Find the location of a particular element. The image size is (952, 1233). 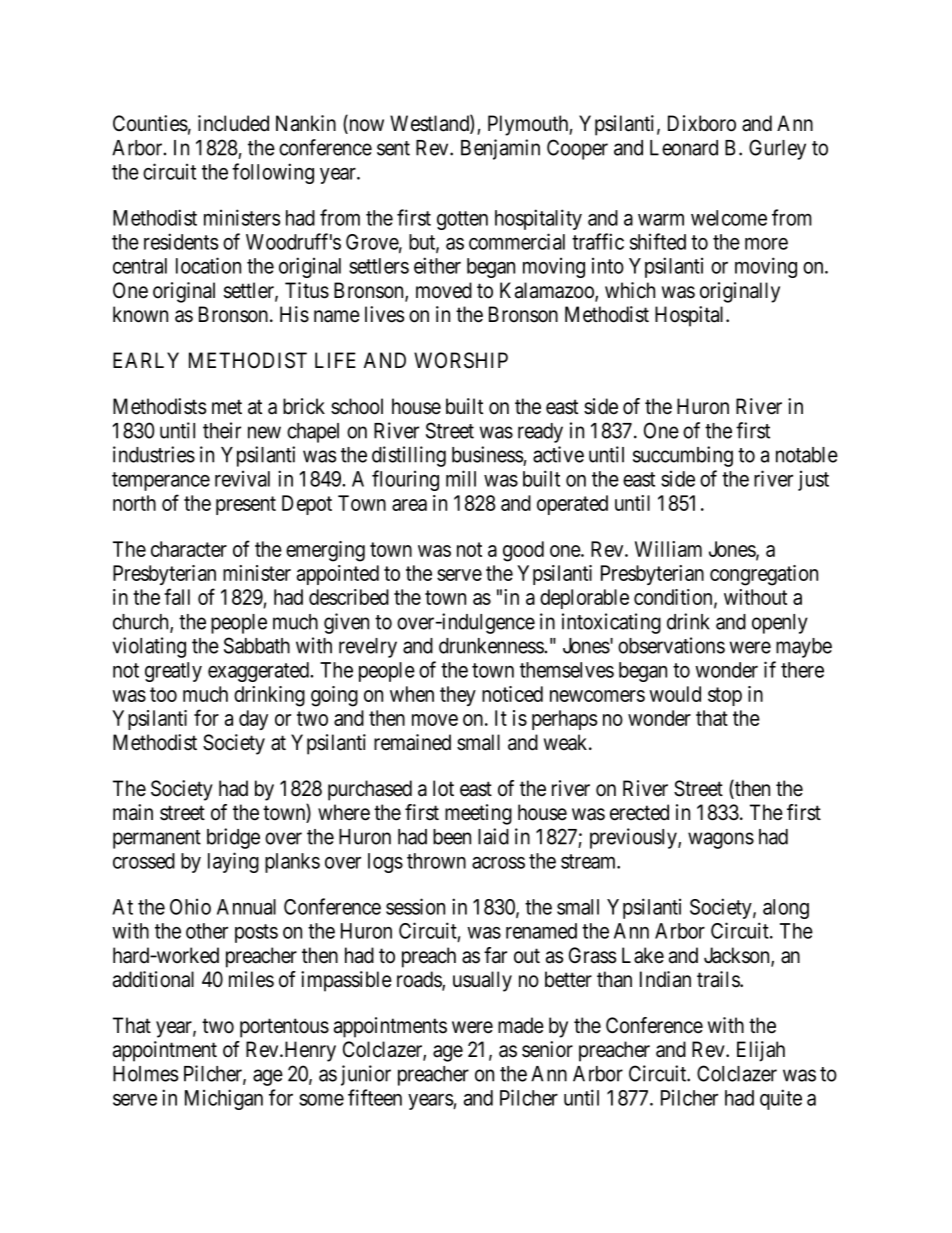

drunkenness is located at coordinates (491, 646).
